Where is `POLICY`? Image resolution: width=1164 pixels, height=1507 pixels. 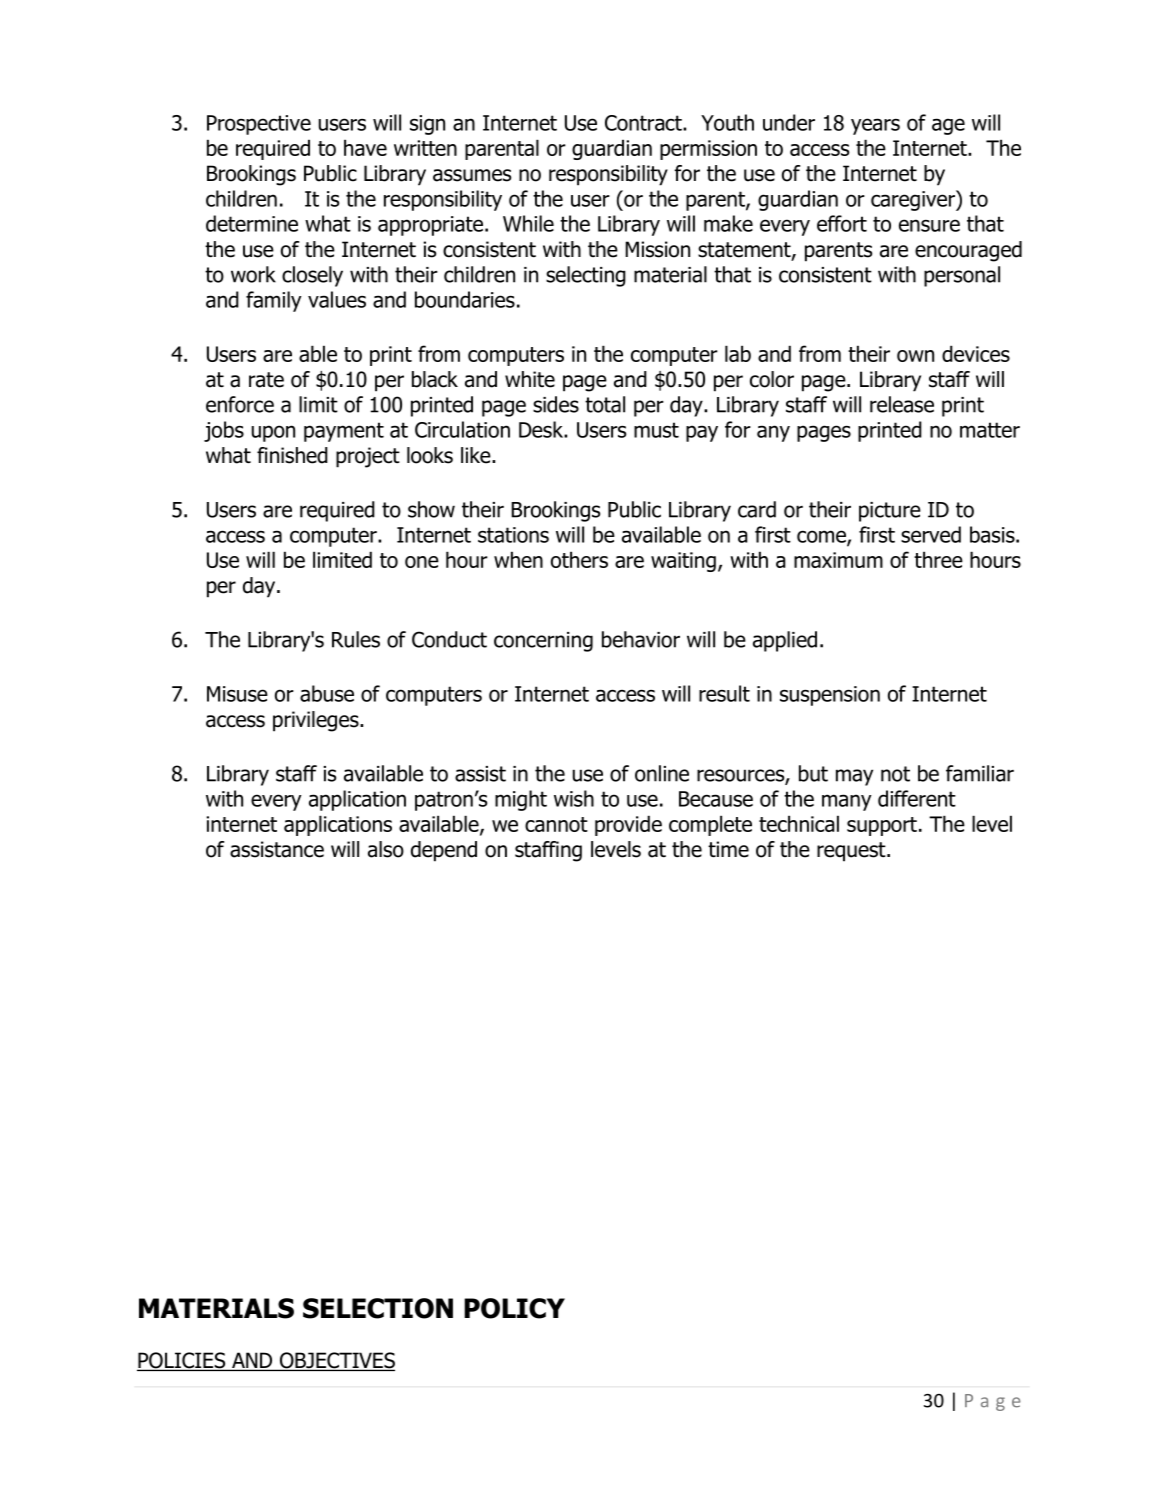 POLICY is located at coordinates (514, 1308).
